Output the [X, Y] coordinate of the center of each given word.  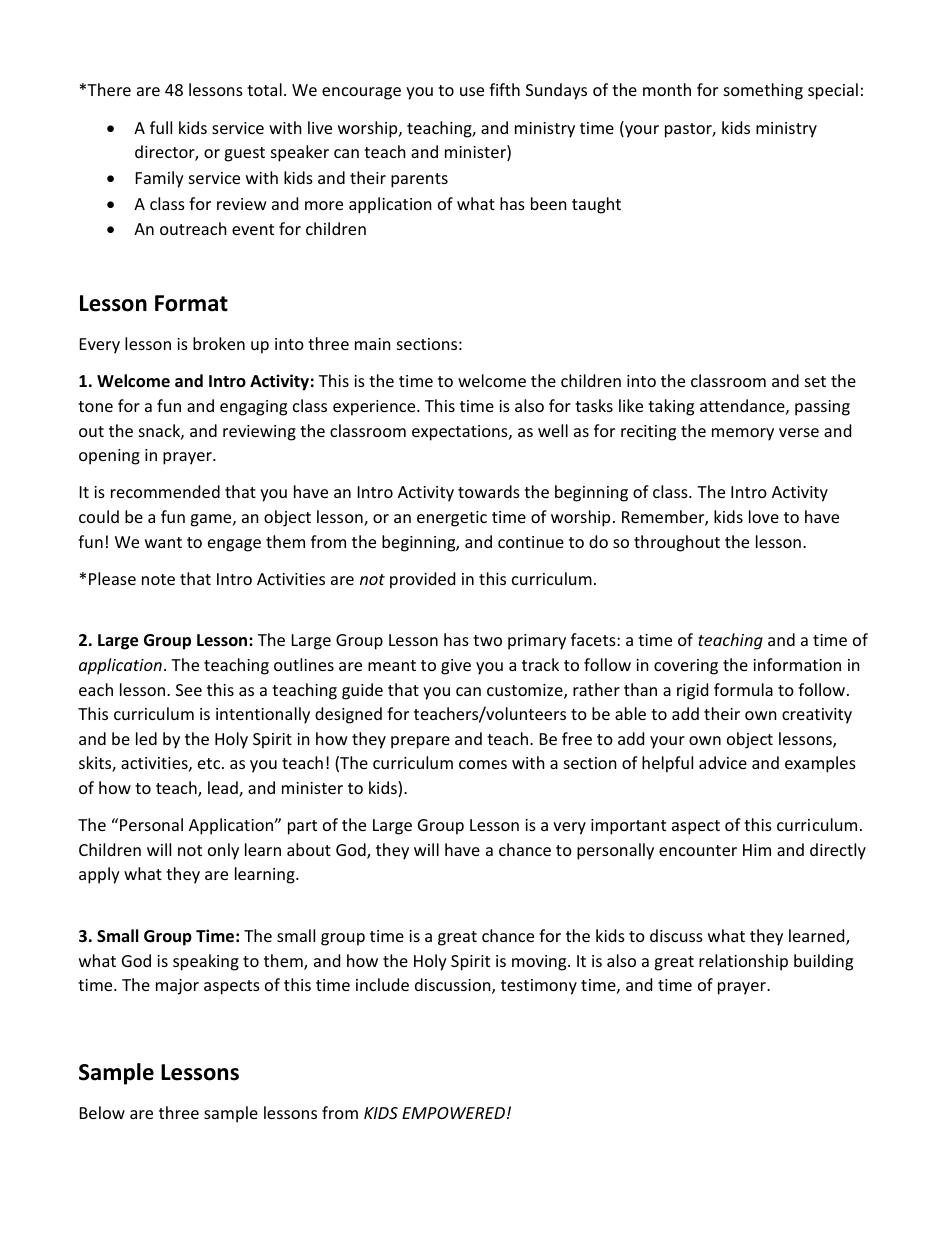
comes [483, 764]
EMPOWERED [453, 1113]
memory [743, 434]
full [161, 127]
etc [210, 763]
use [472, 91]
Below [102, 1112]
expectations [461, 433]
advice [723, 762]
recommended [165, 491]
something [763, 91]
